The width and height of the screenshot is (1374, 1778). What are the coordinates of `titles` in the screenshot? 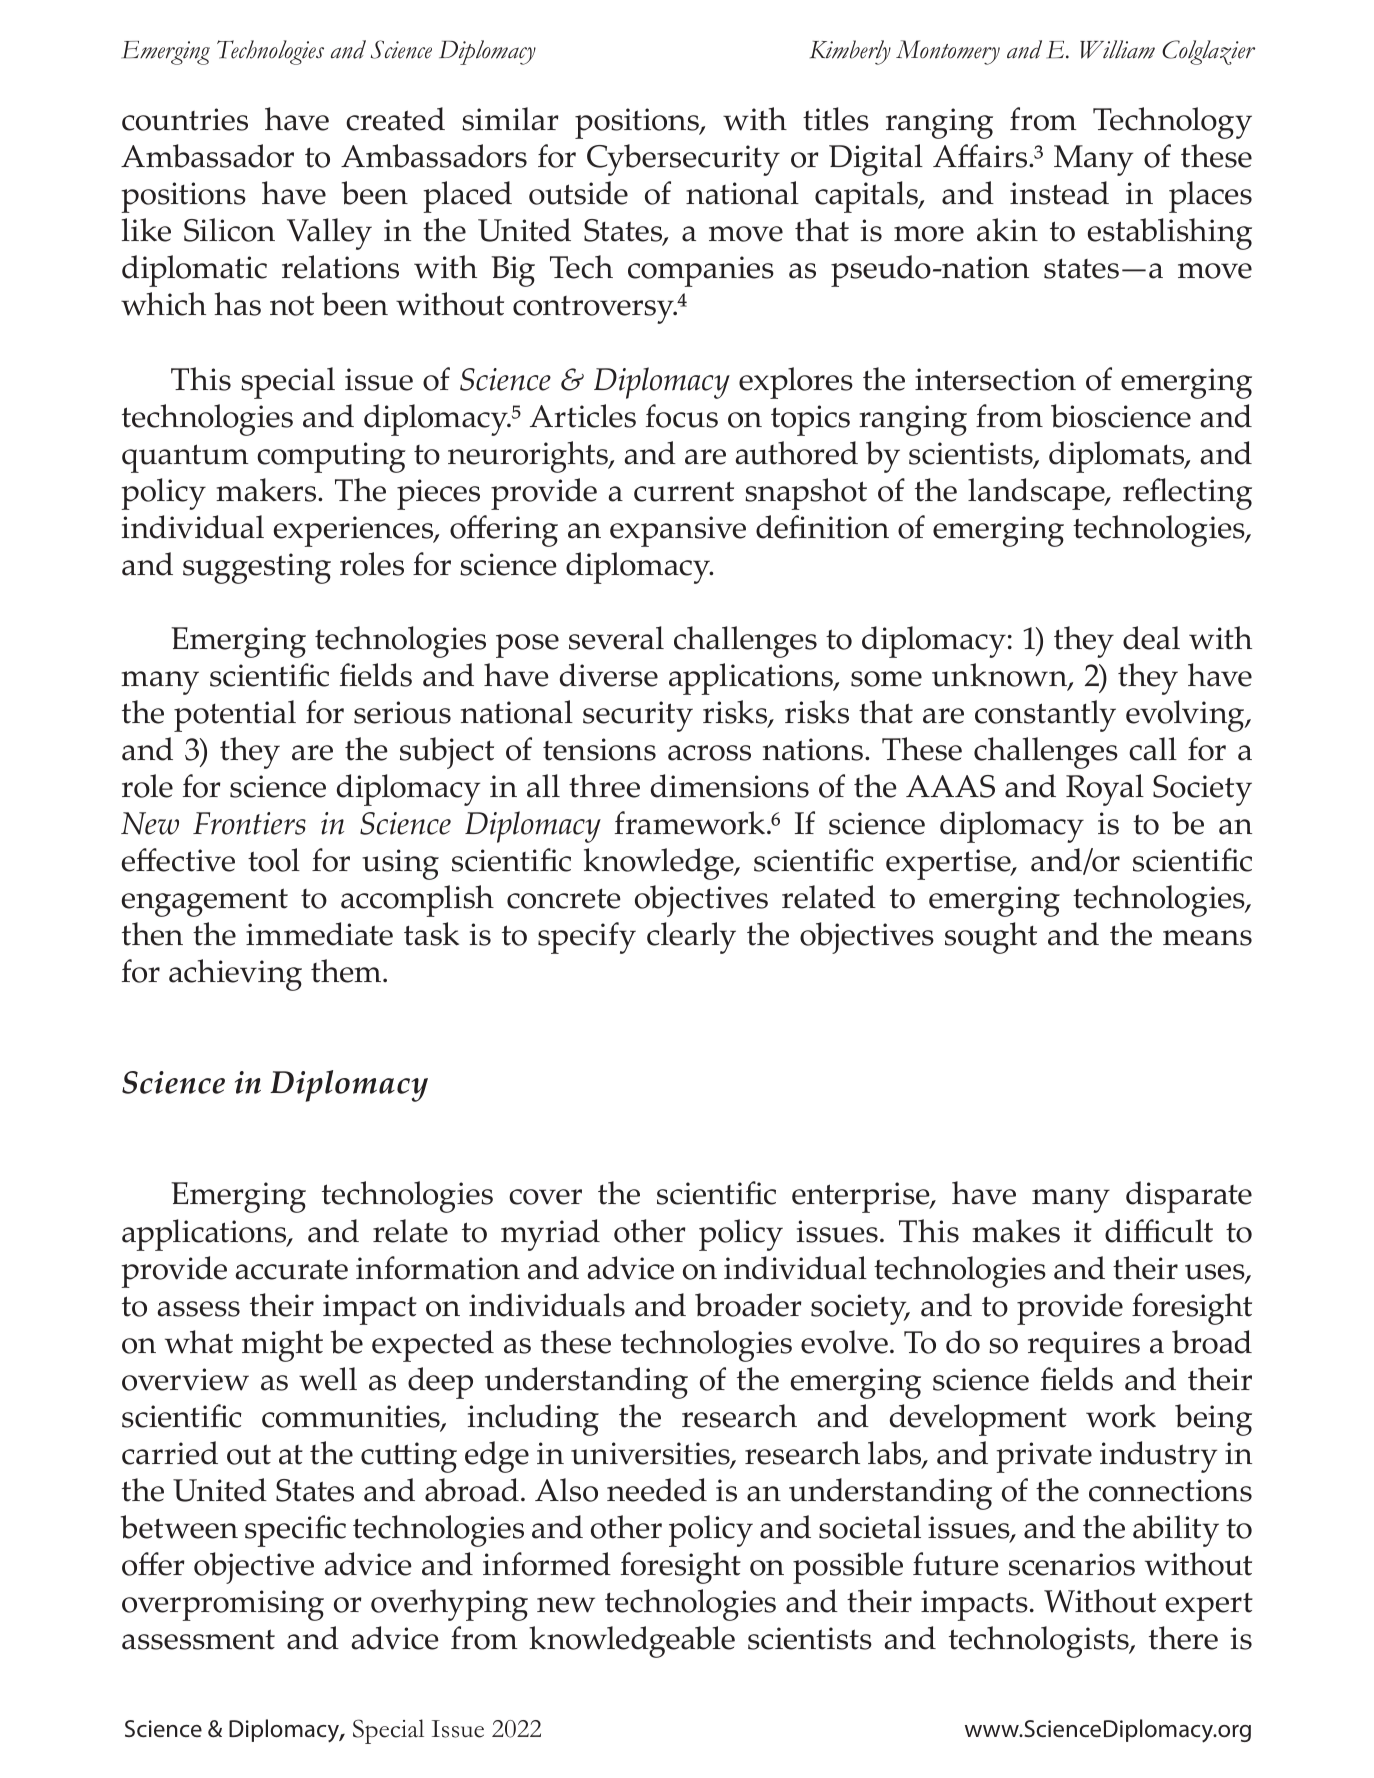 It's located at (836, 119).
